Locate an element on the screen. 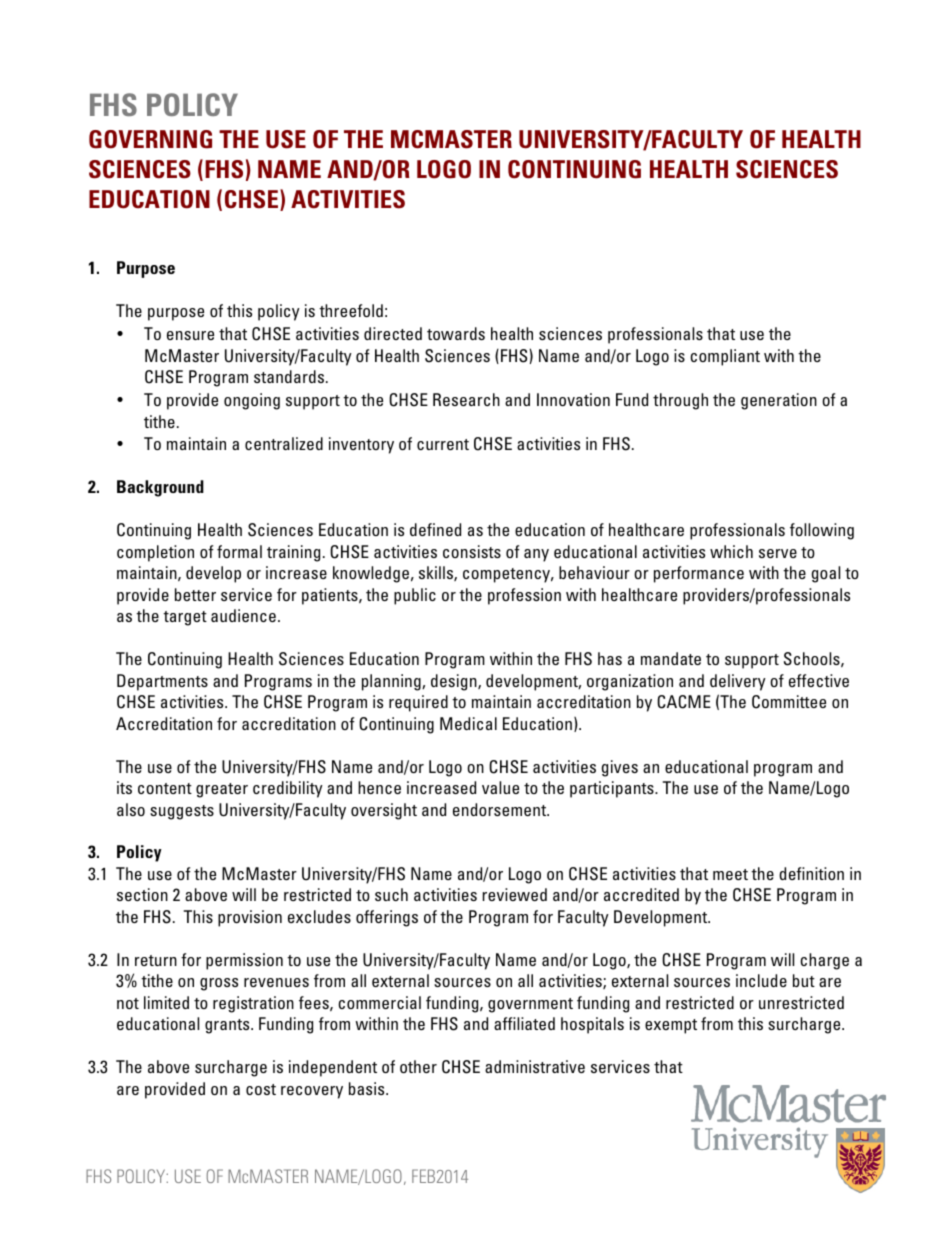 This screenshot has width=952, height=1233. generation is located at coordinates (779, 401).
